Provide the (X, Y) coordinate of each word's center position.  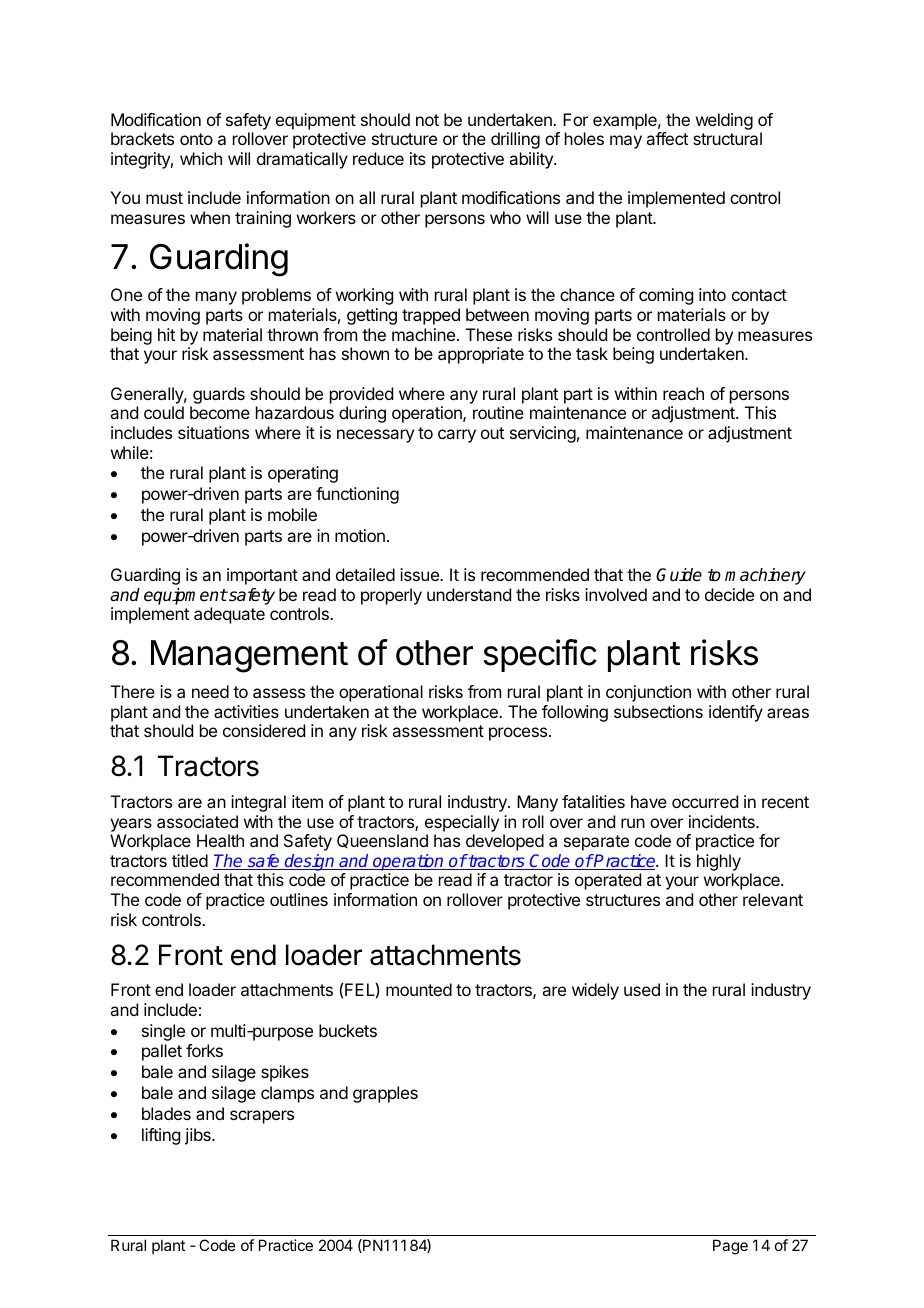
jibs (199, 1136)
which (201, 158)
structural (727, 138)
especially (462, 823)
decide (729, 594)
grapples (385, 1094)
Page (730, 1247)
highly (719, 862)
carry (457, 436)
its (418, 158)
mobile (292, 514)
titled (190, 860)
